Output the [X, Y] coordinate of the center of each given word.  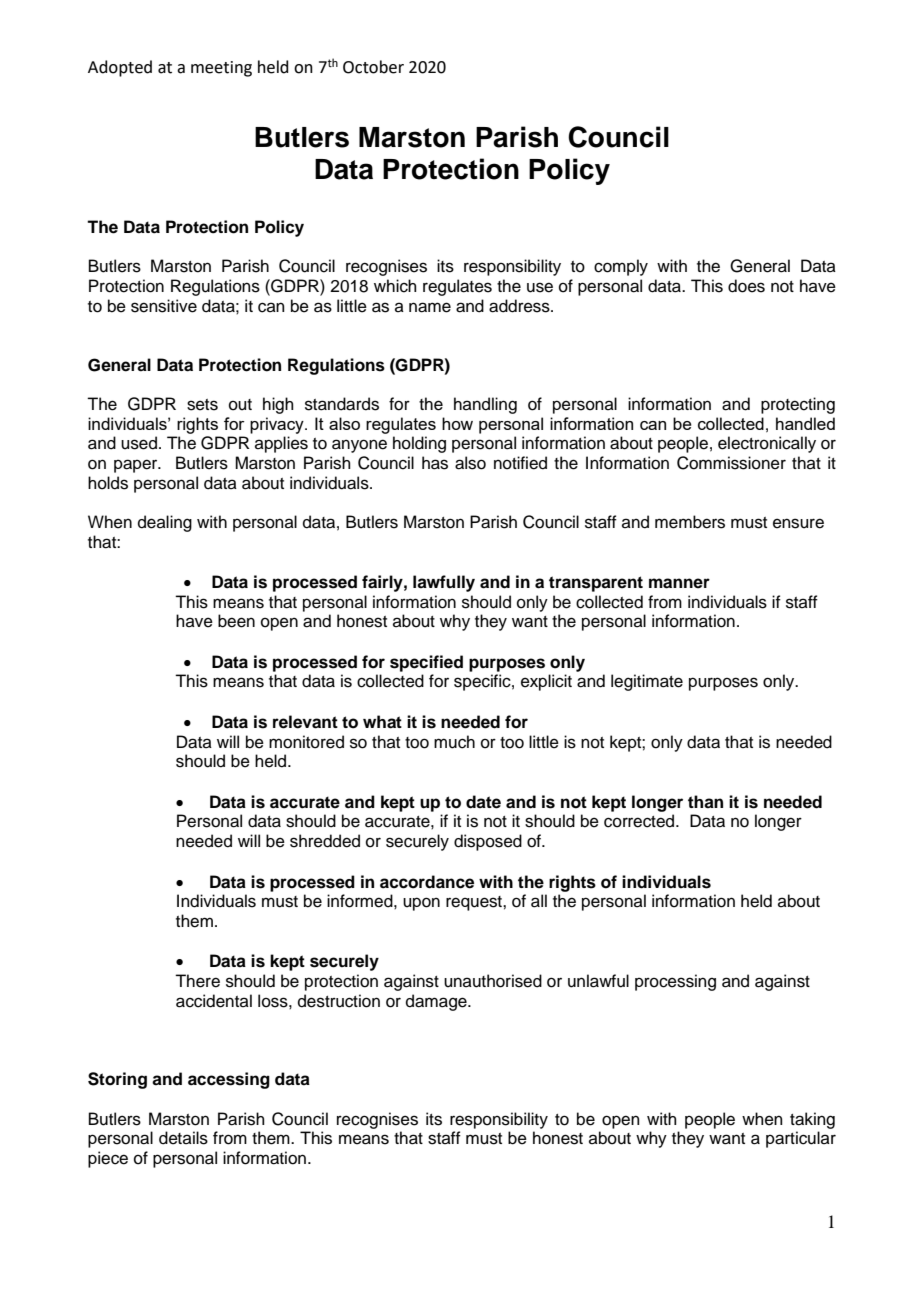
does [746, 286]
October [373, 67]
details [183, 1138]
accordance [427, 882]
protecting [798, 405]
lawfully [444, 583]
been [236, 621]
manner [679, 583]
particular [801, 1139]
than [705, 802]
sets [202, 405]
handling [485, 405]
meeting [221, 69]
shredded [325, 841]
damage [437, 1002]
